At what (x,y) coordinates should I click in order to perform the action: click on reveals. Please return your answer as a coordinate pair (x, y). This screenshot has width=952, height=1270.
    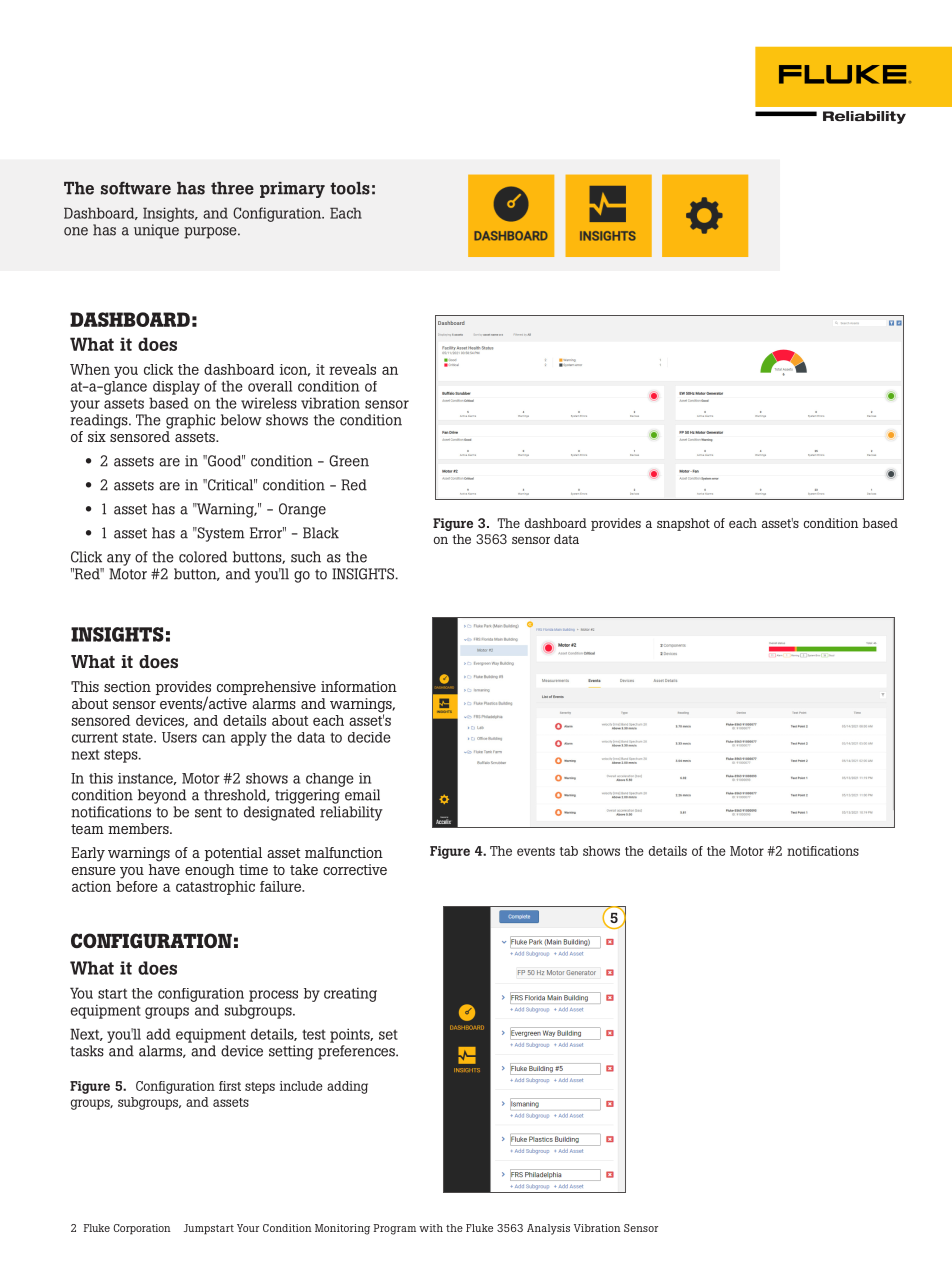
    Looking at the image, I should click on (352, 369).
